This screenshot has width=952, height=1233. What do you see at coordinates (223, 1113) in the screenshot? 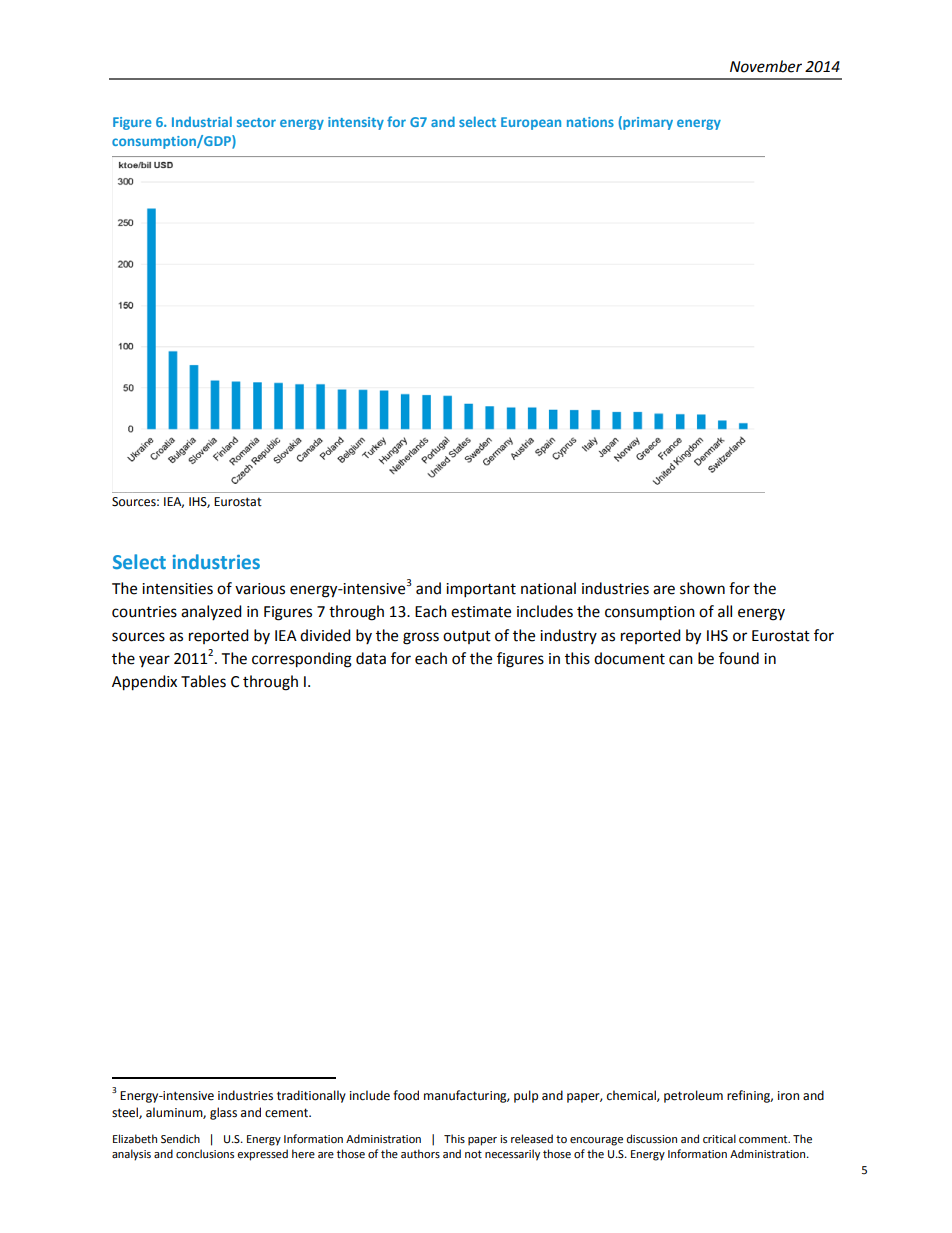
I see `glass` at bounding box center [223, 1113].
